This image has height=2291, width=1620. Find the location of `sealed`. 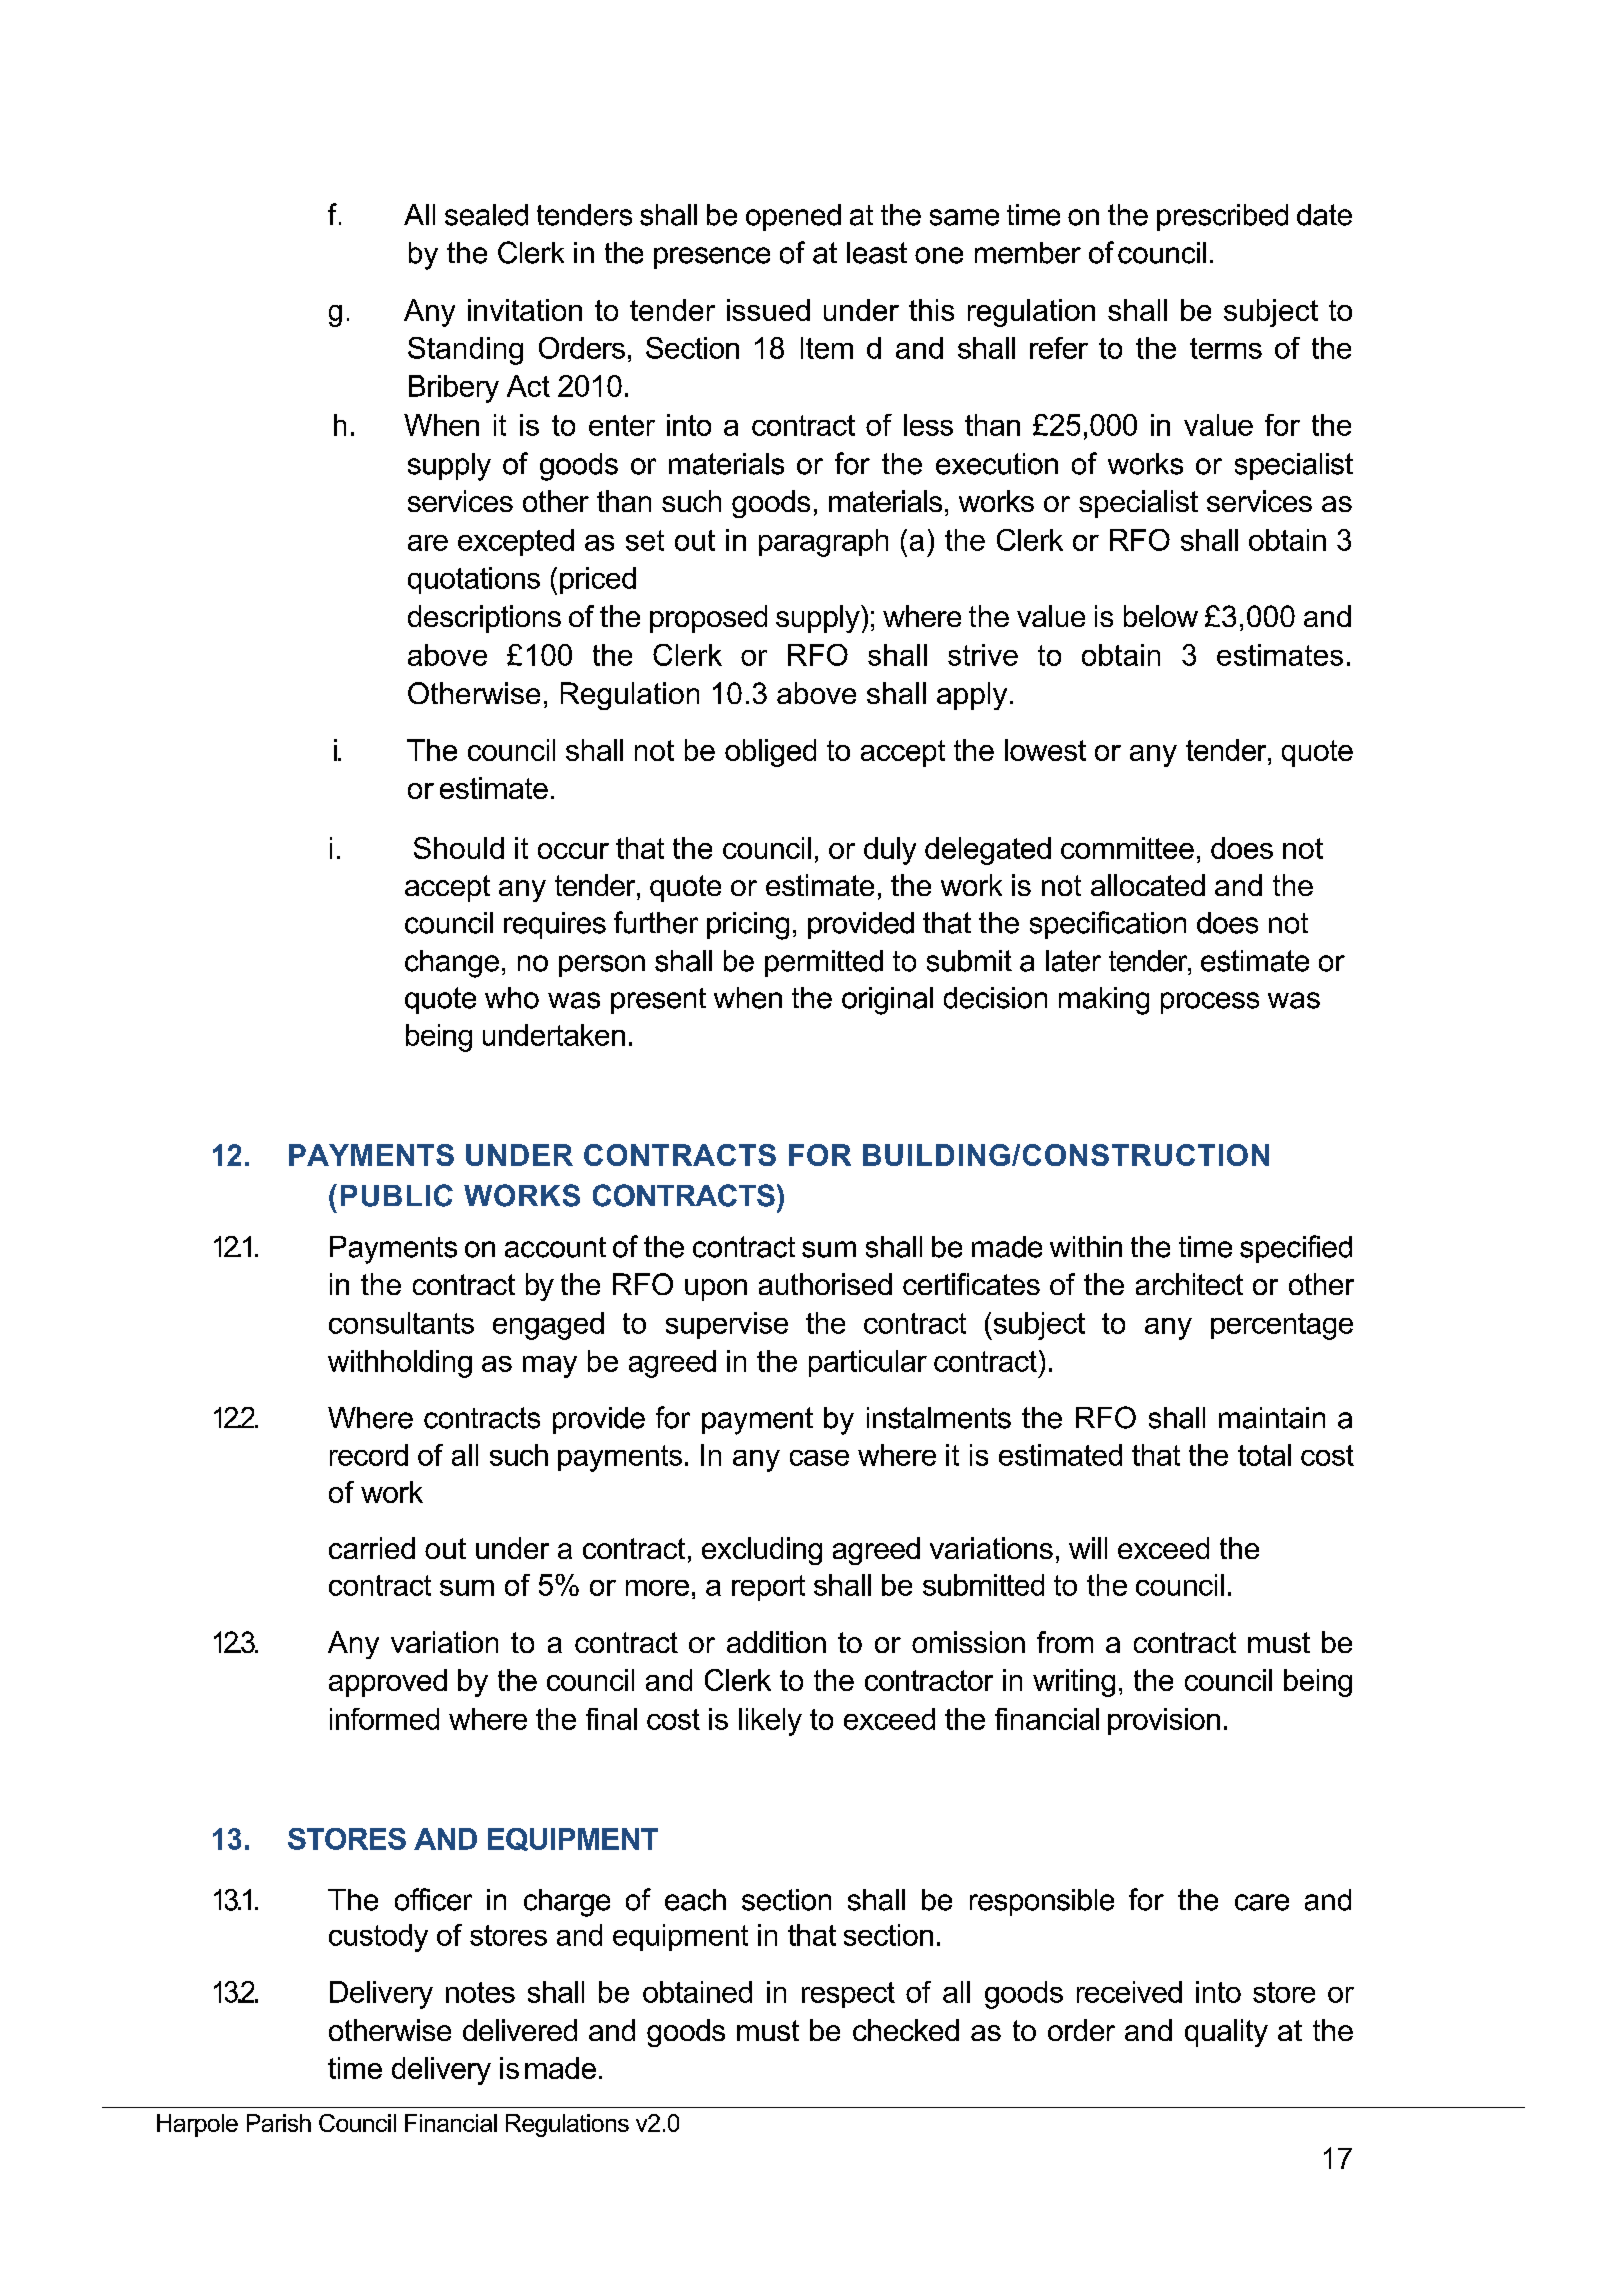

sealed is located at coordinates (486, 215).
